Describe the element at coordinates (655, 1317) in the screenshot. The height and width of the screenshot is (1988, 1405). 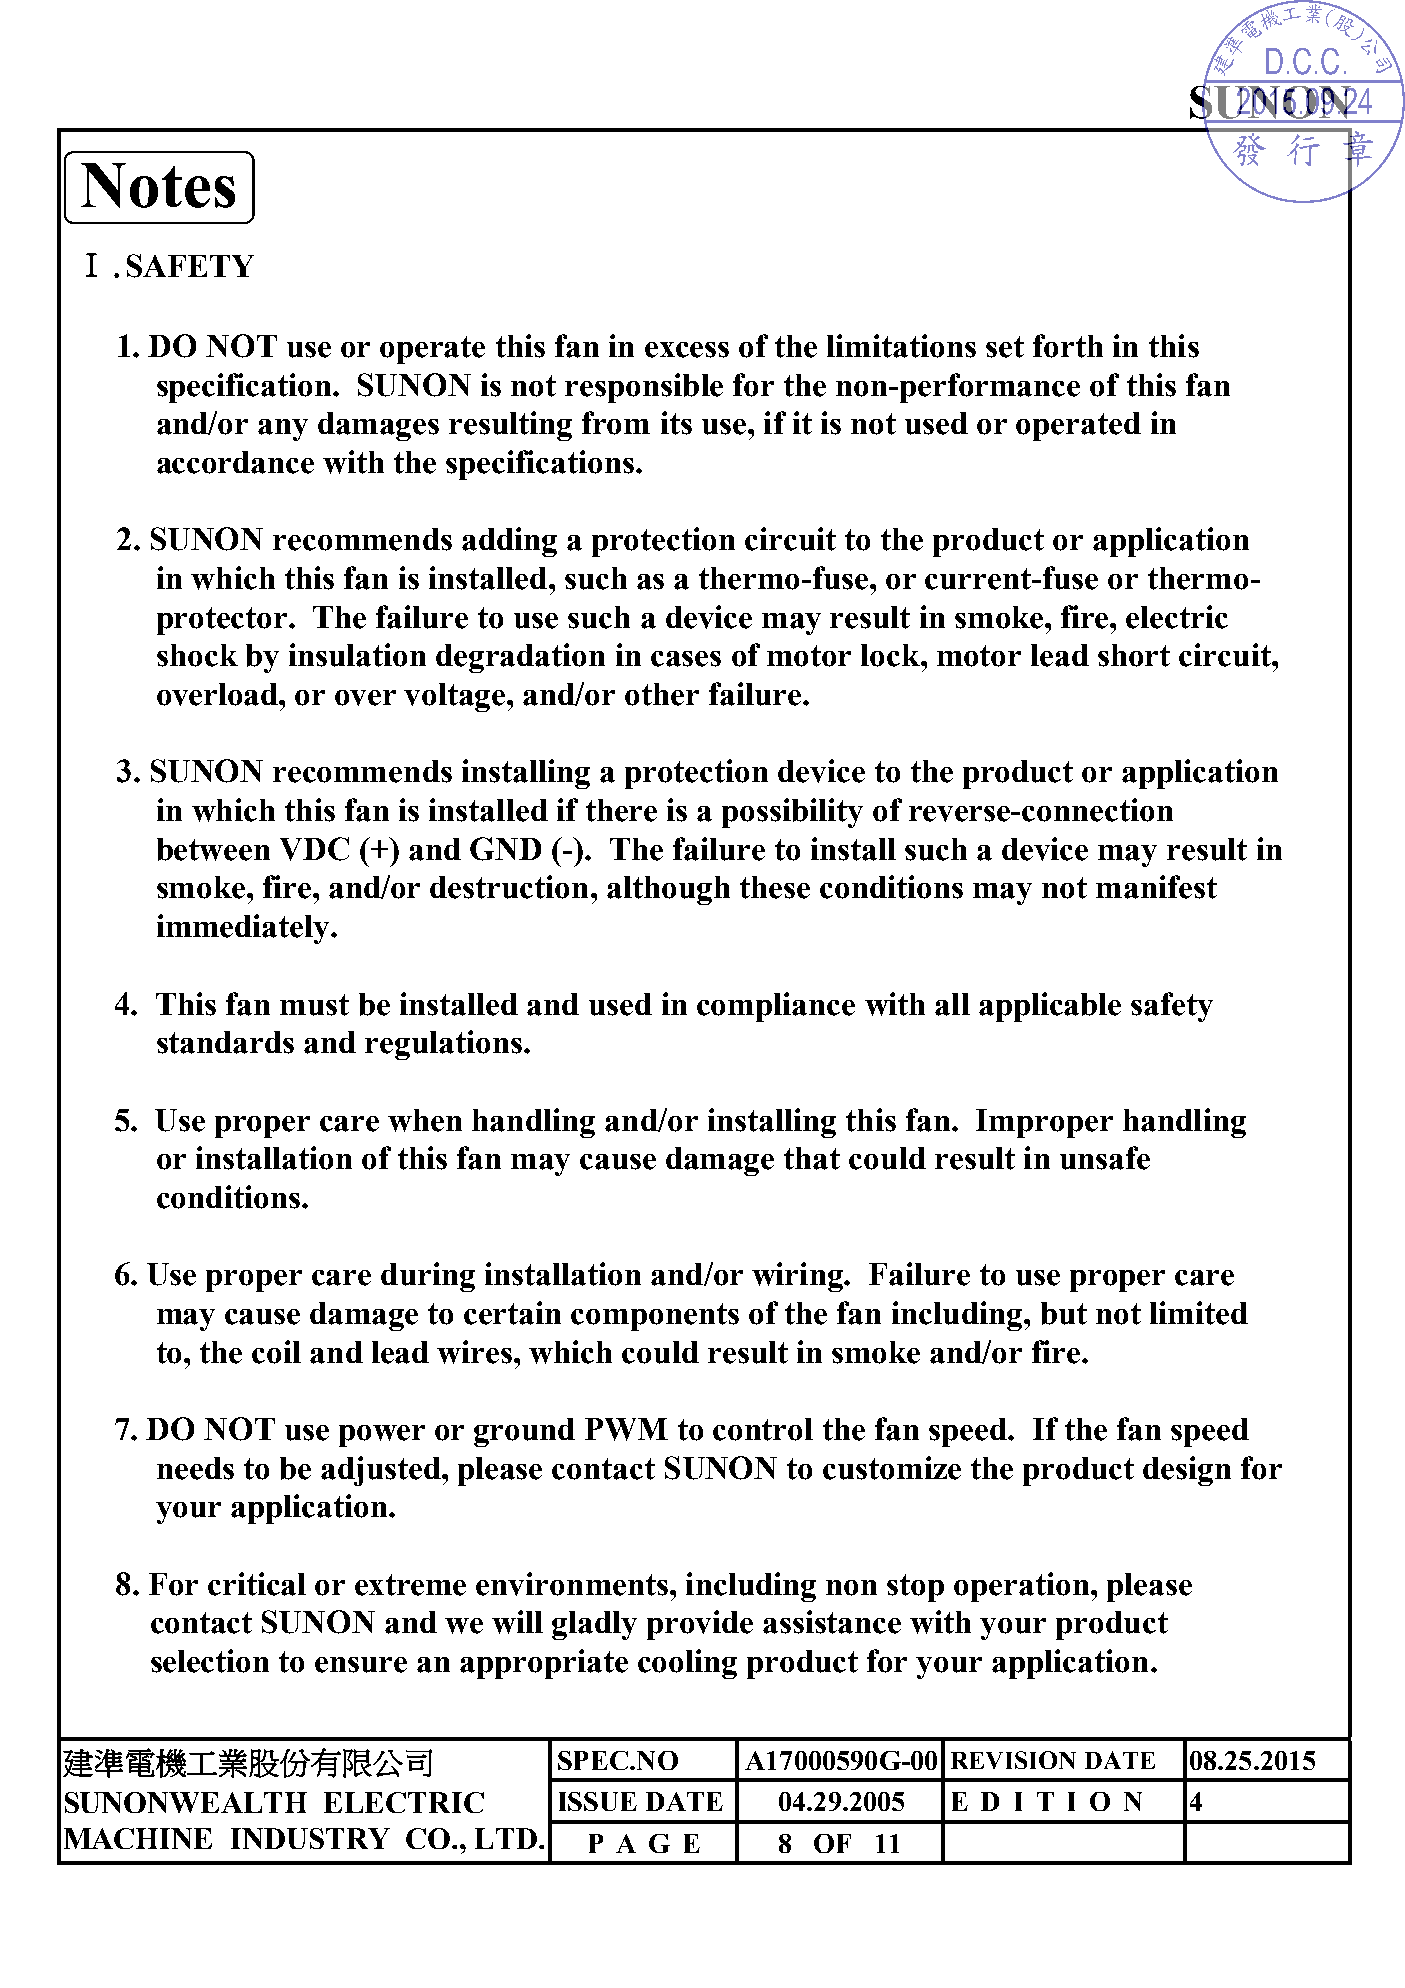
I see `components` at that location.
